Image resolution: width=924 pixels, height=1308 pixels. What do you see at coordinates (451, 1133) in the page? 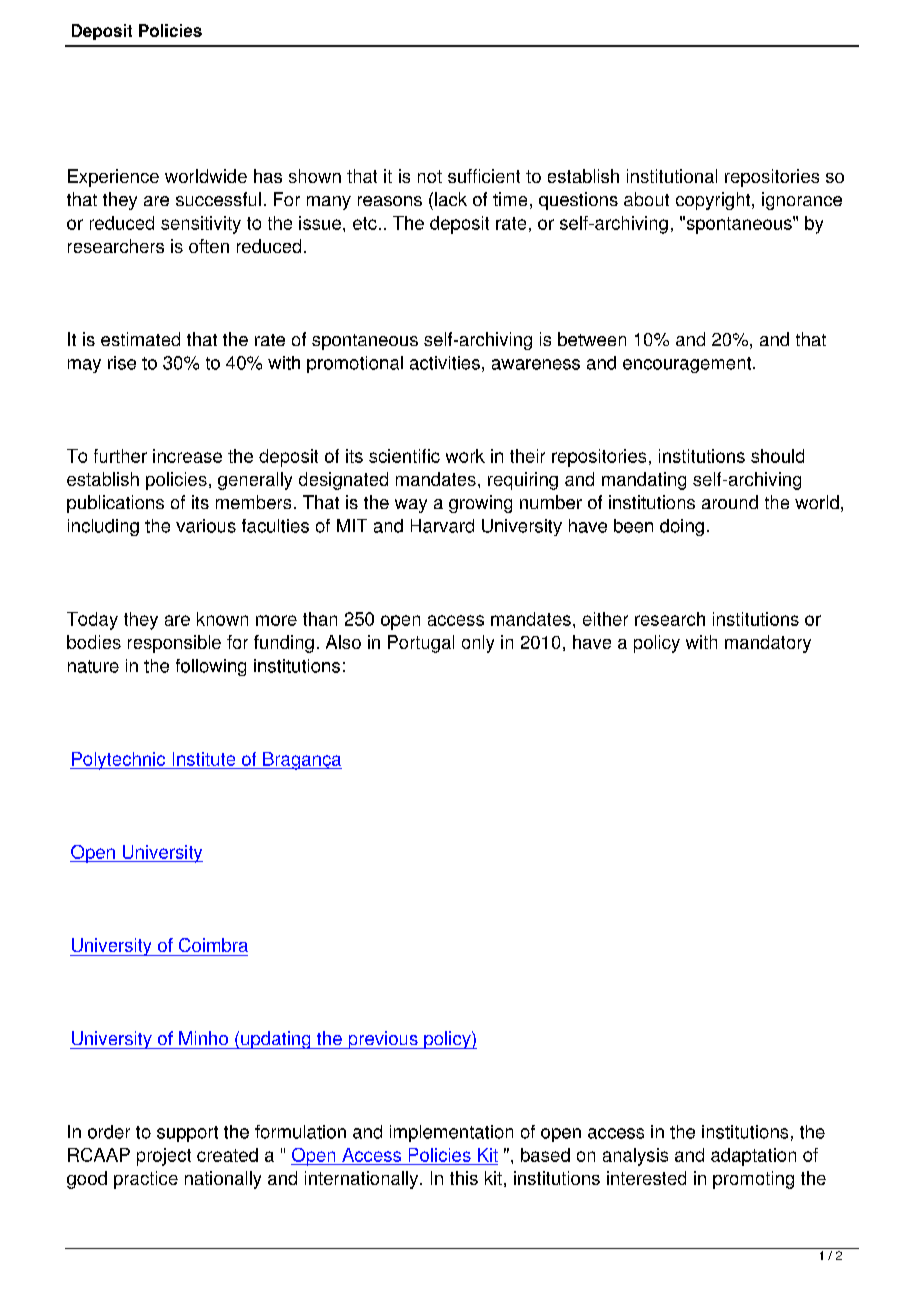
I see `implementation` at bounding box center [451, 1133].
